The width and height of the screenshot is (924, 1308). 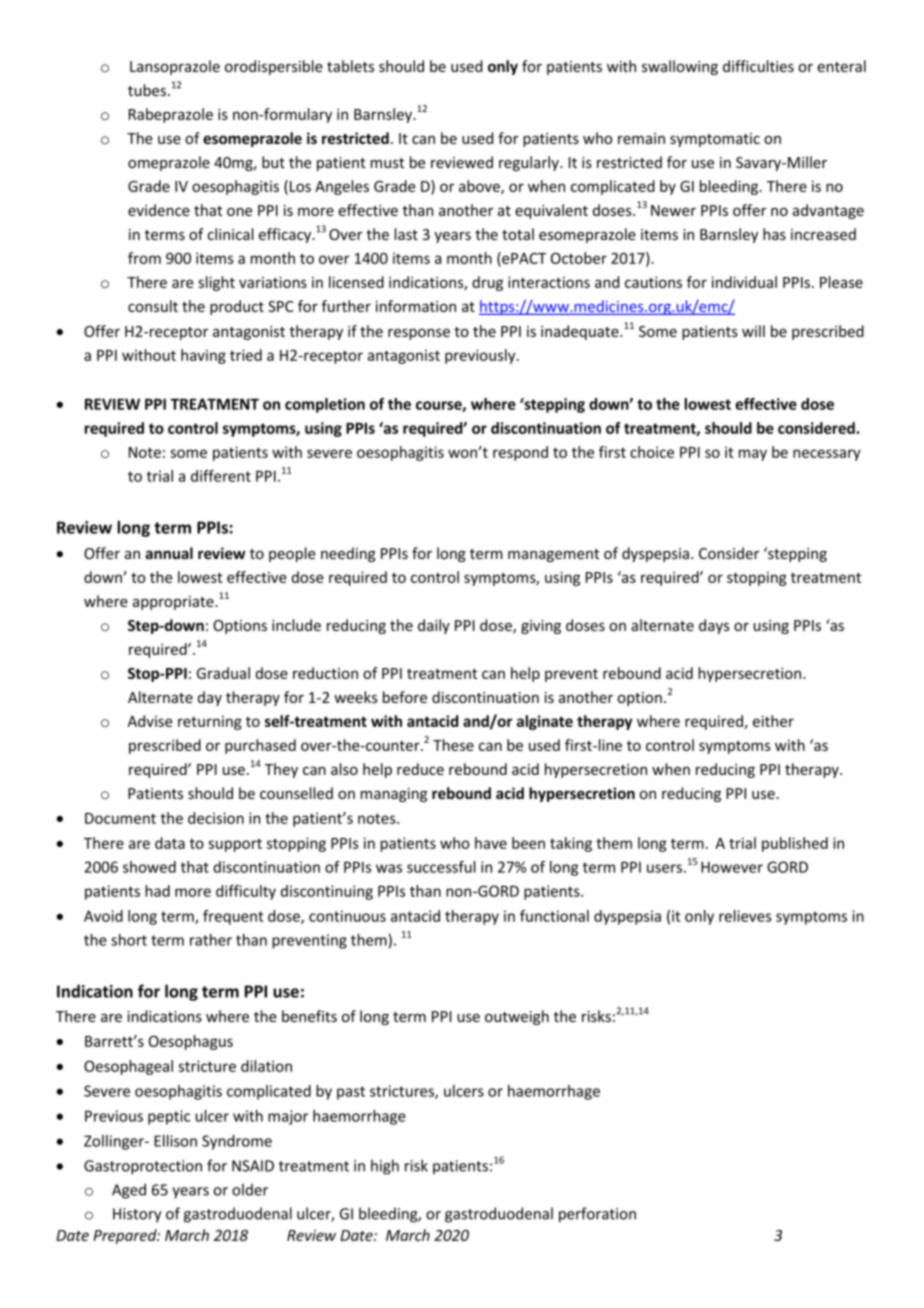 I want to click on daily, so click(x=434, y=626).
